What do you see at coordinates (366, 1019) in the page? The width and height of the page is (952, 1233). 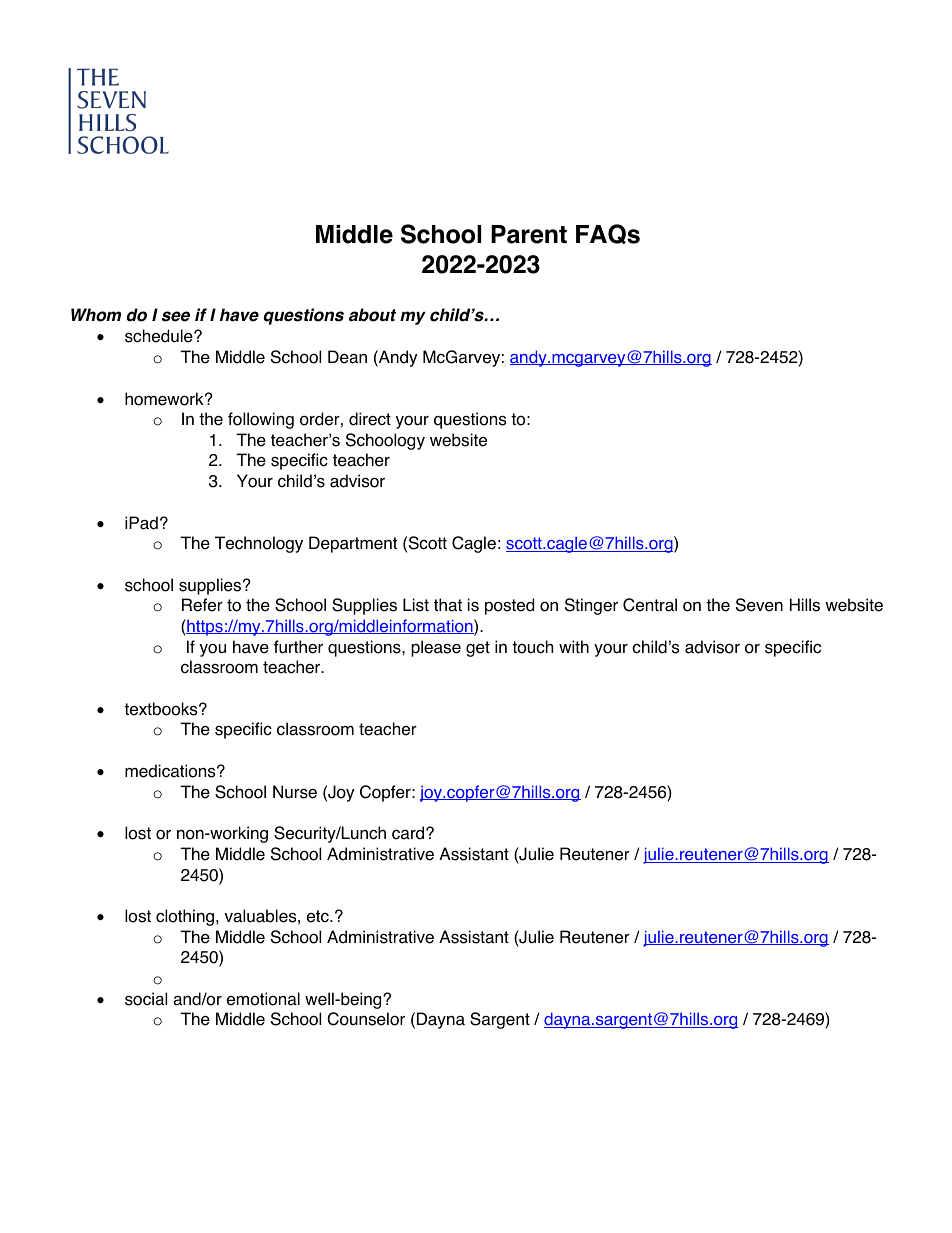 I see `Counselor` at bounding box center [366, 1019].
